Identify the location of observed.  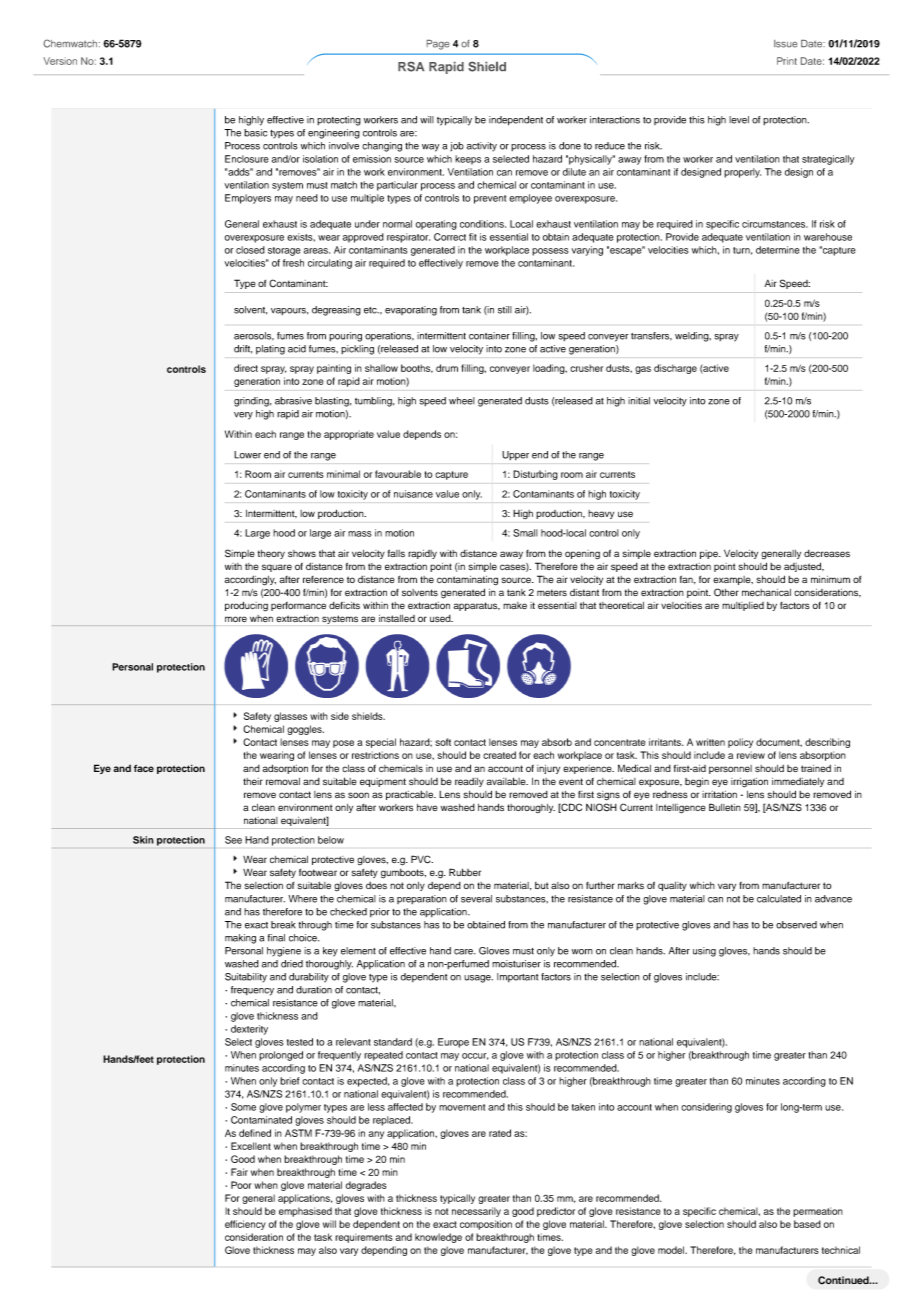
(796, 925).
